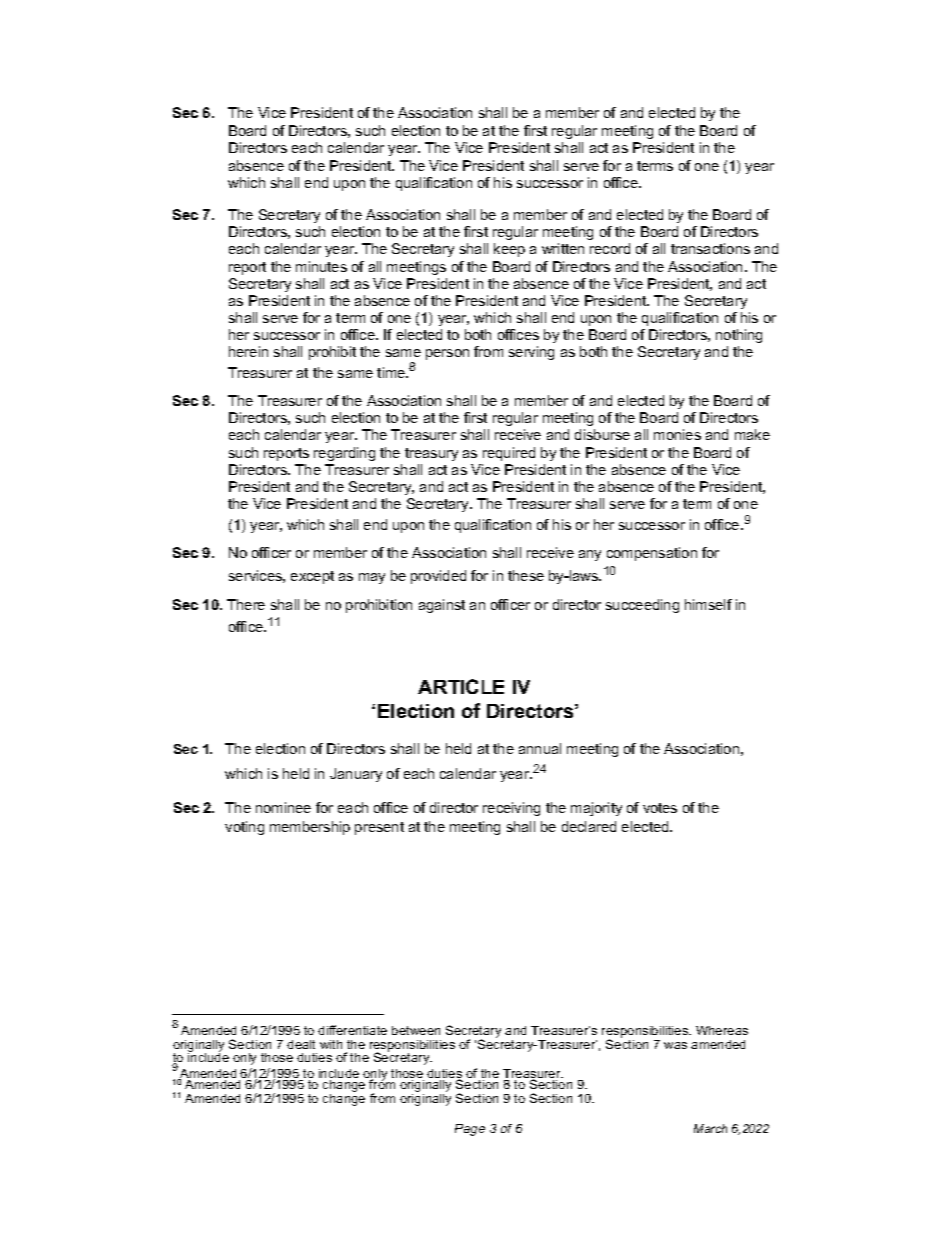  I want to click on keep, so click(509, 250).
